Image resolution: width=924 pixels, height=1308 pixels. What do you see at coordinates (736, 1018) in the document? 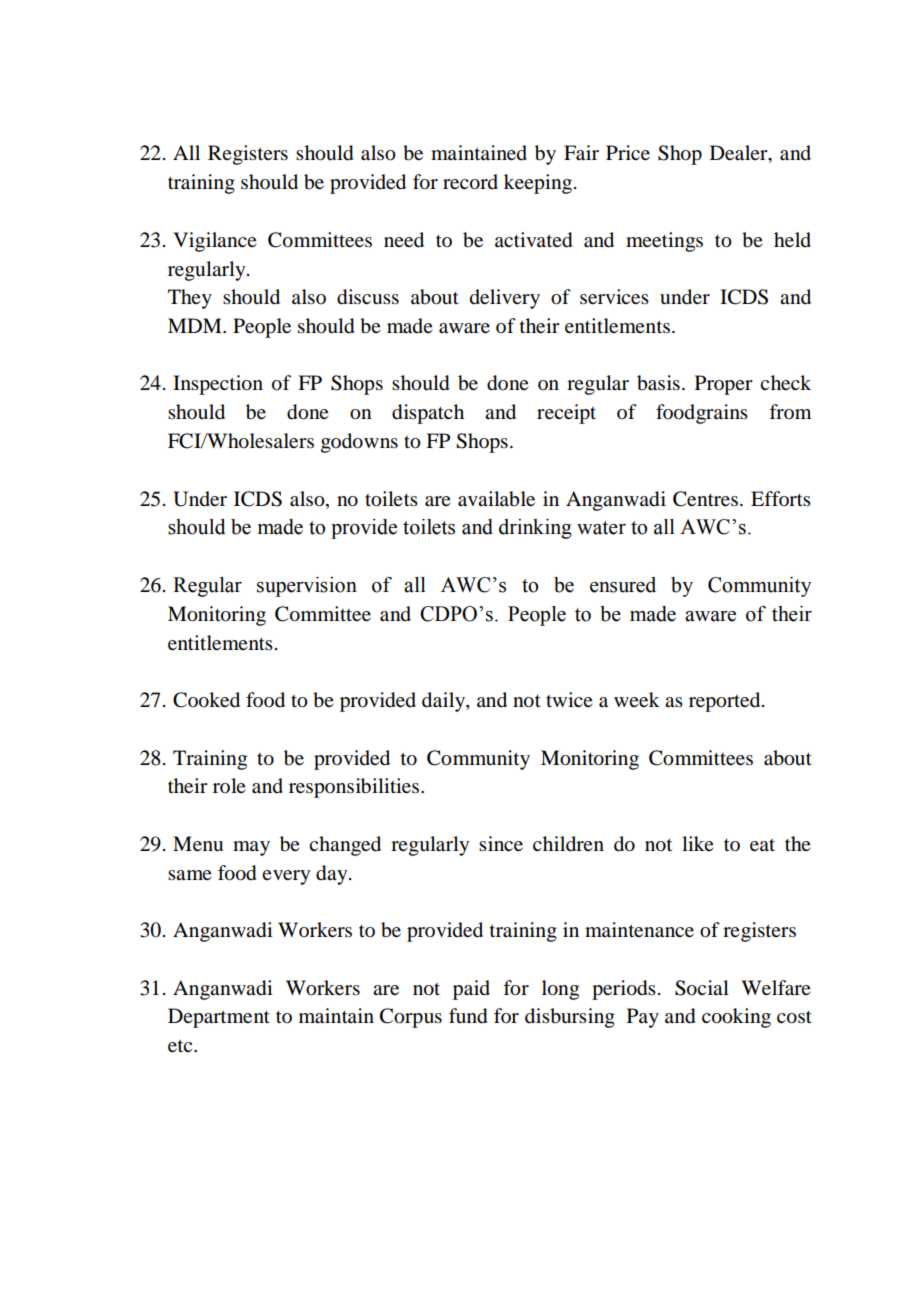
I see `cooking` at bounding box center [736, 1018].
